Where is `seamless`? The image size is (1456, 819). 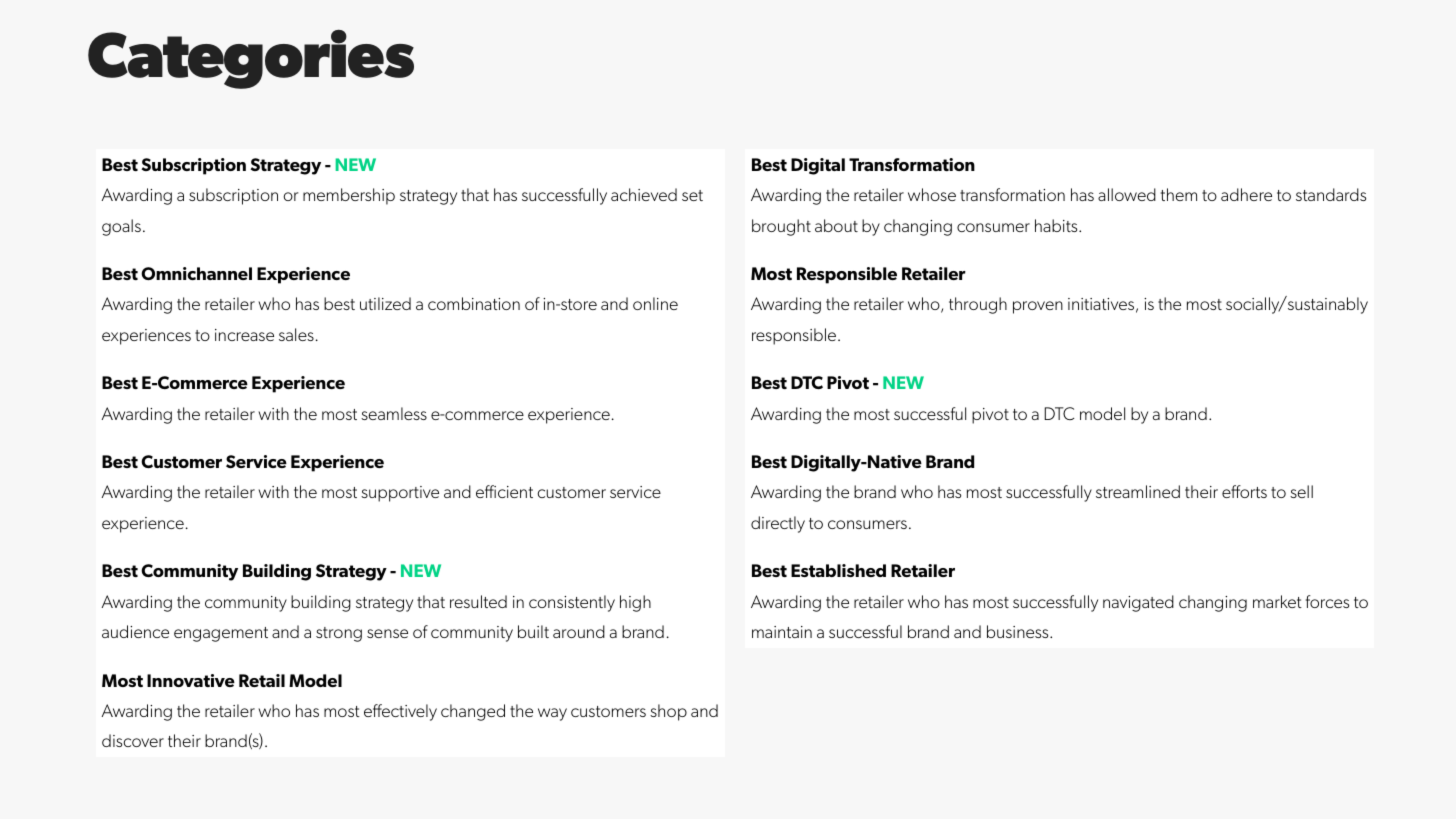 seamless is located at coordinates (394, 413).
